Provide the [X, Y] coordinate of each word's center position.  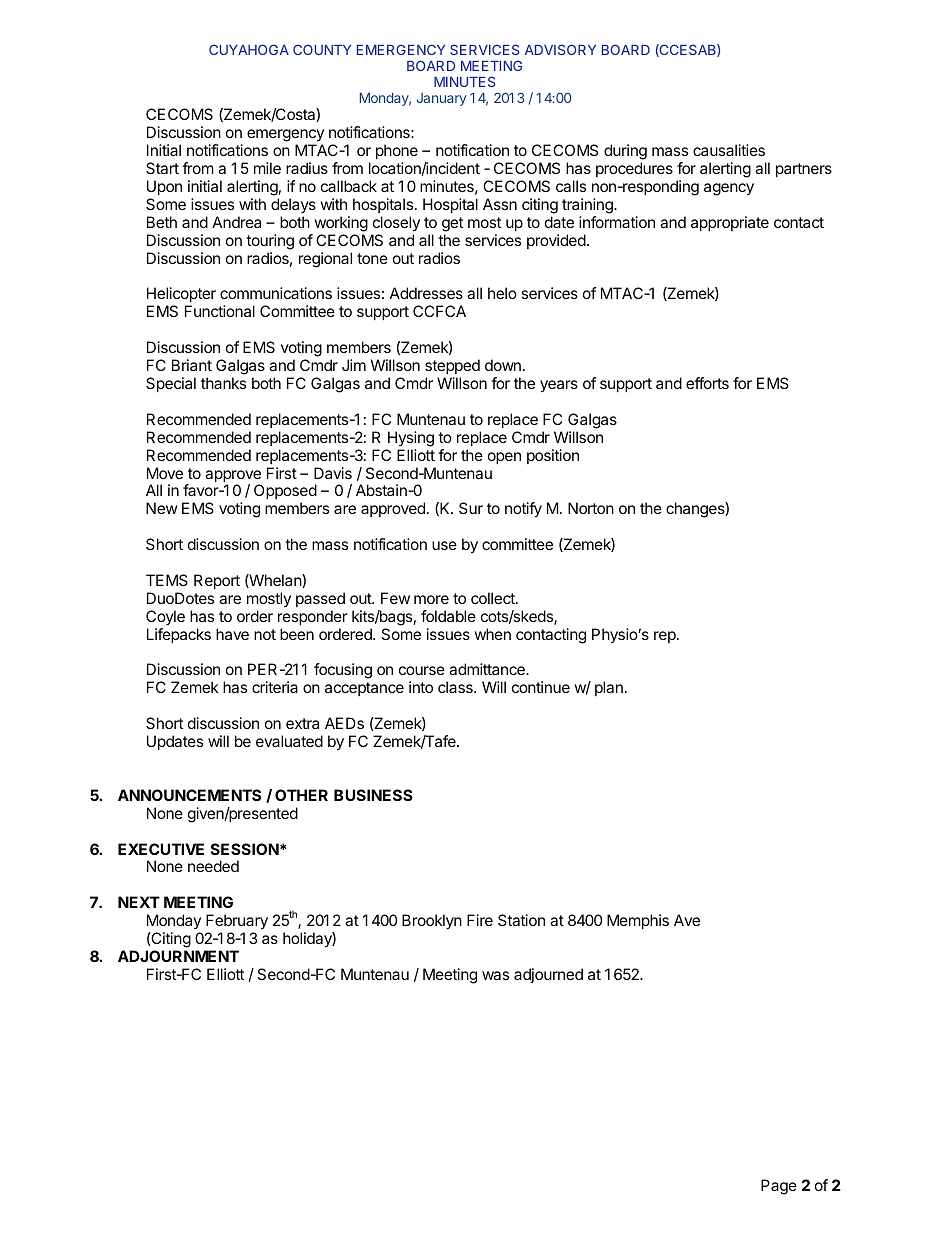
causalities [729, 150]
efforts [707, 383]
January [441, 99]
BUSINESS [373, 795]
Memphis [638, 921]
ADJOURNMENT [178, 956]
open [504, 458]
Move [165, 473]
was [495, 975]
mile [267, 168]
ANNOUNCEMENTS [189, 795]
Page [779, 1187]
